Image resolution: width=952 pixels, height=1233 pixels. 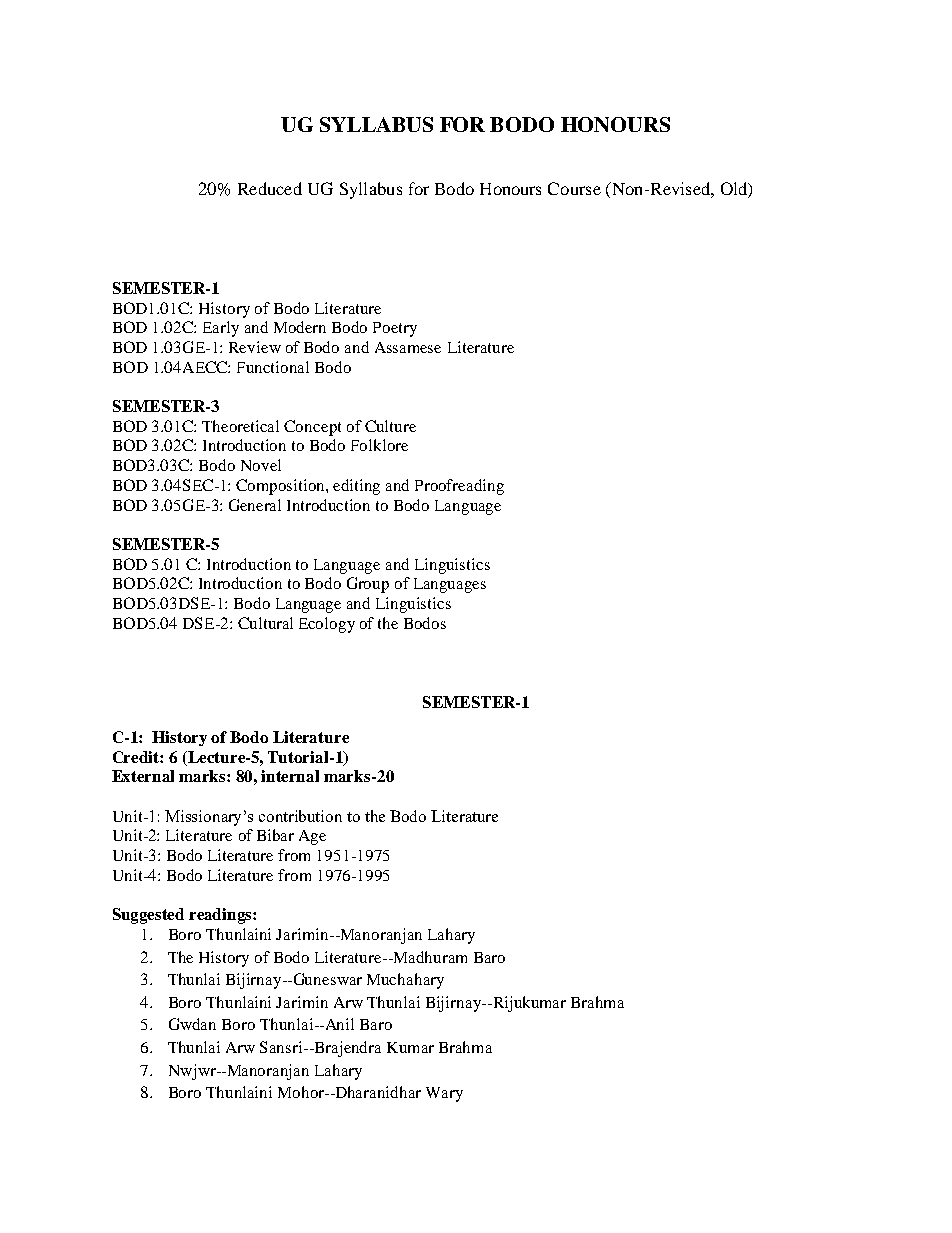 I want to click on Wary, so click(x=444, y=1094).
